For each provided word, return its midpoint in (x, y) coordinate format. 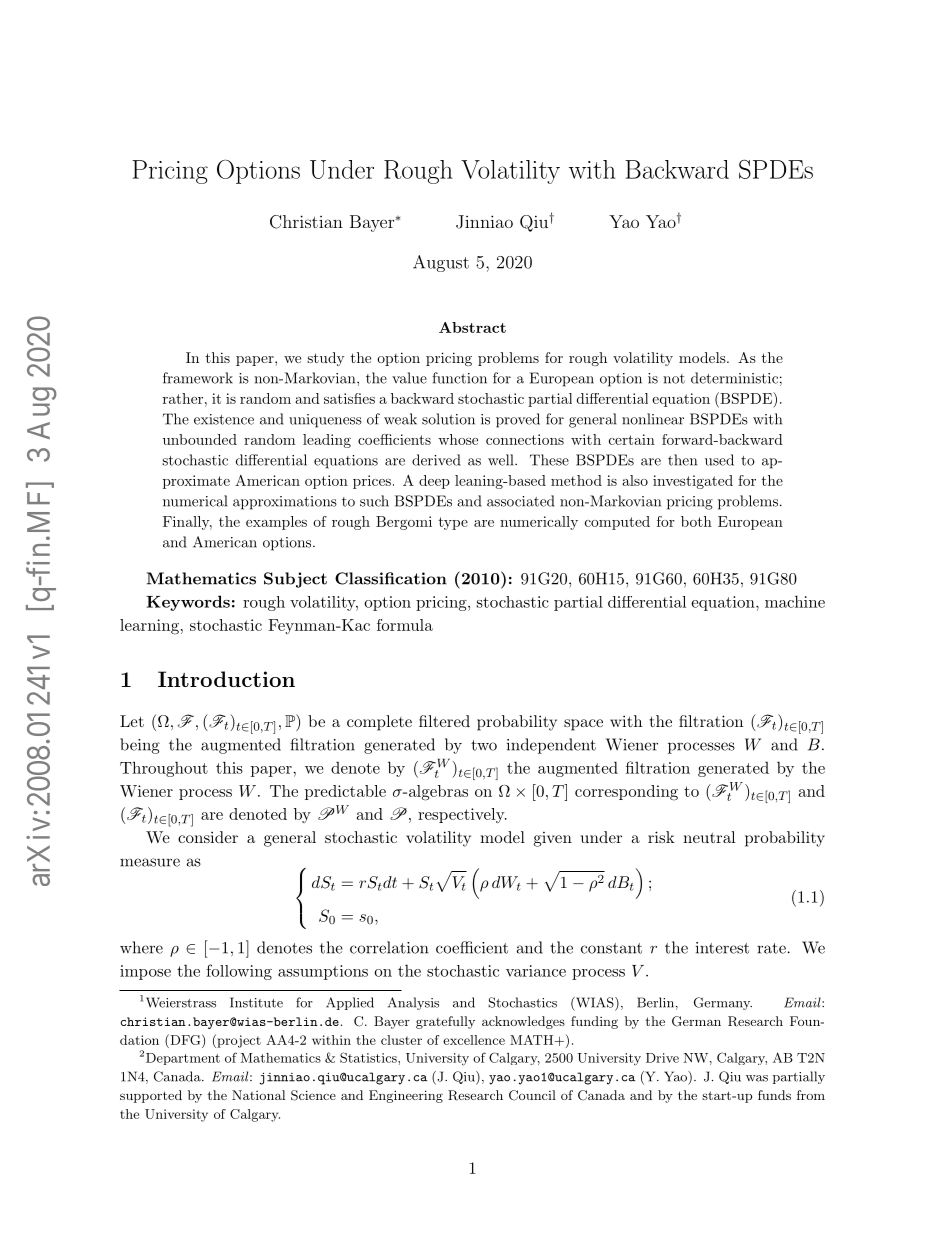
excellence (474, 1040)
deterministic (734, 378)
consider (208, 837)
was (757, 1078)
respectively (462, 815)
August (441, 263)
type (453, 523)
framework (198, 378)
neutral (709, 837)
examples (276, 523)
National (258, 1095)
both (696, 521)
